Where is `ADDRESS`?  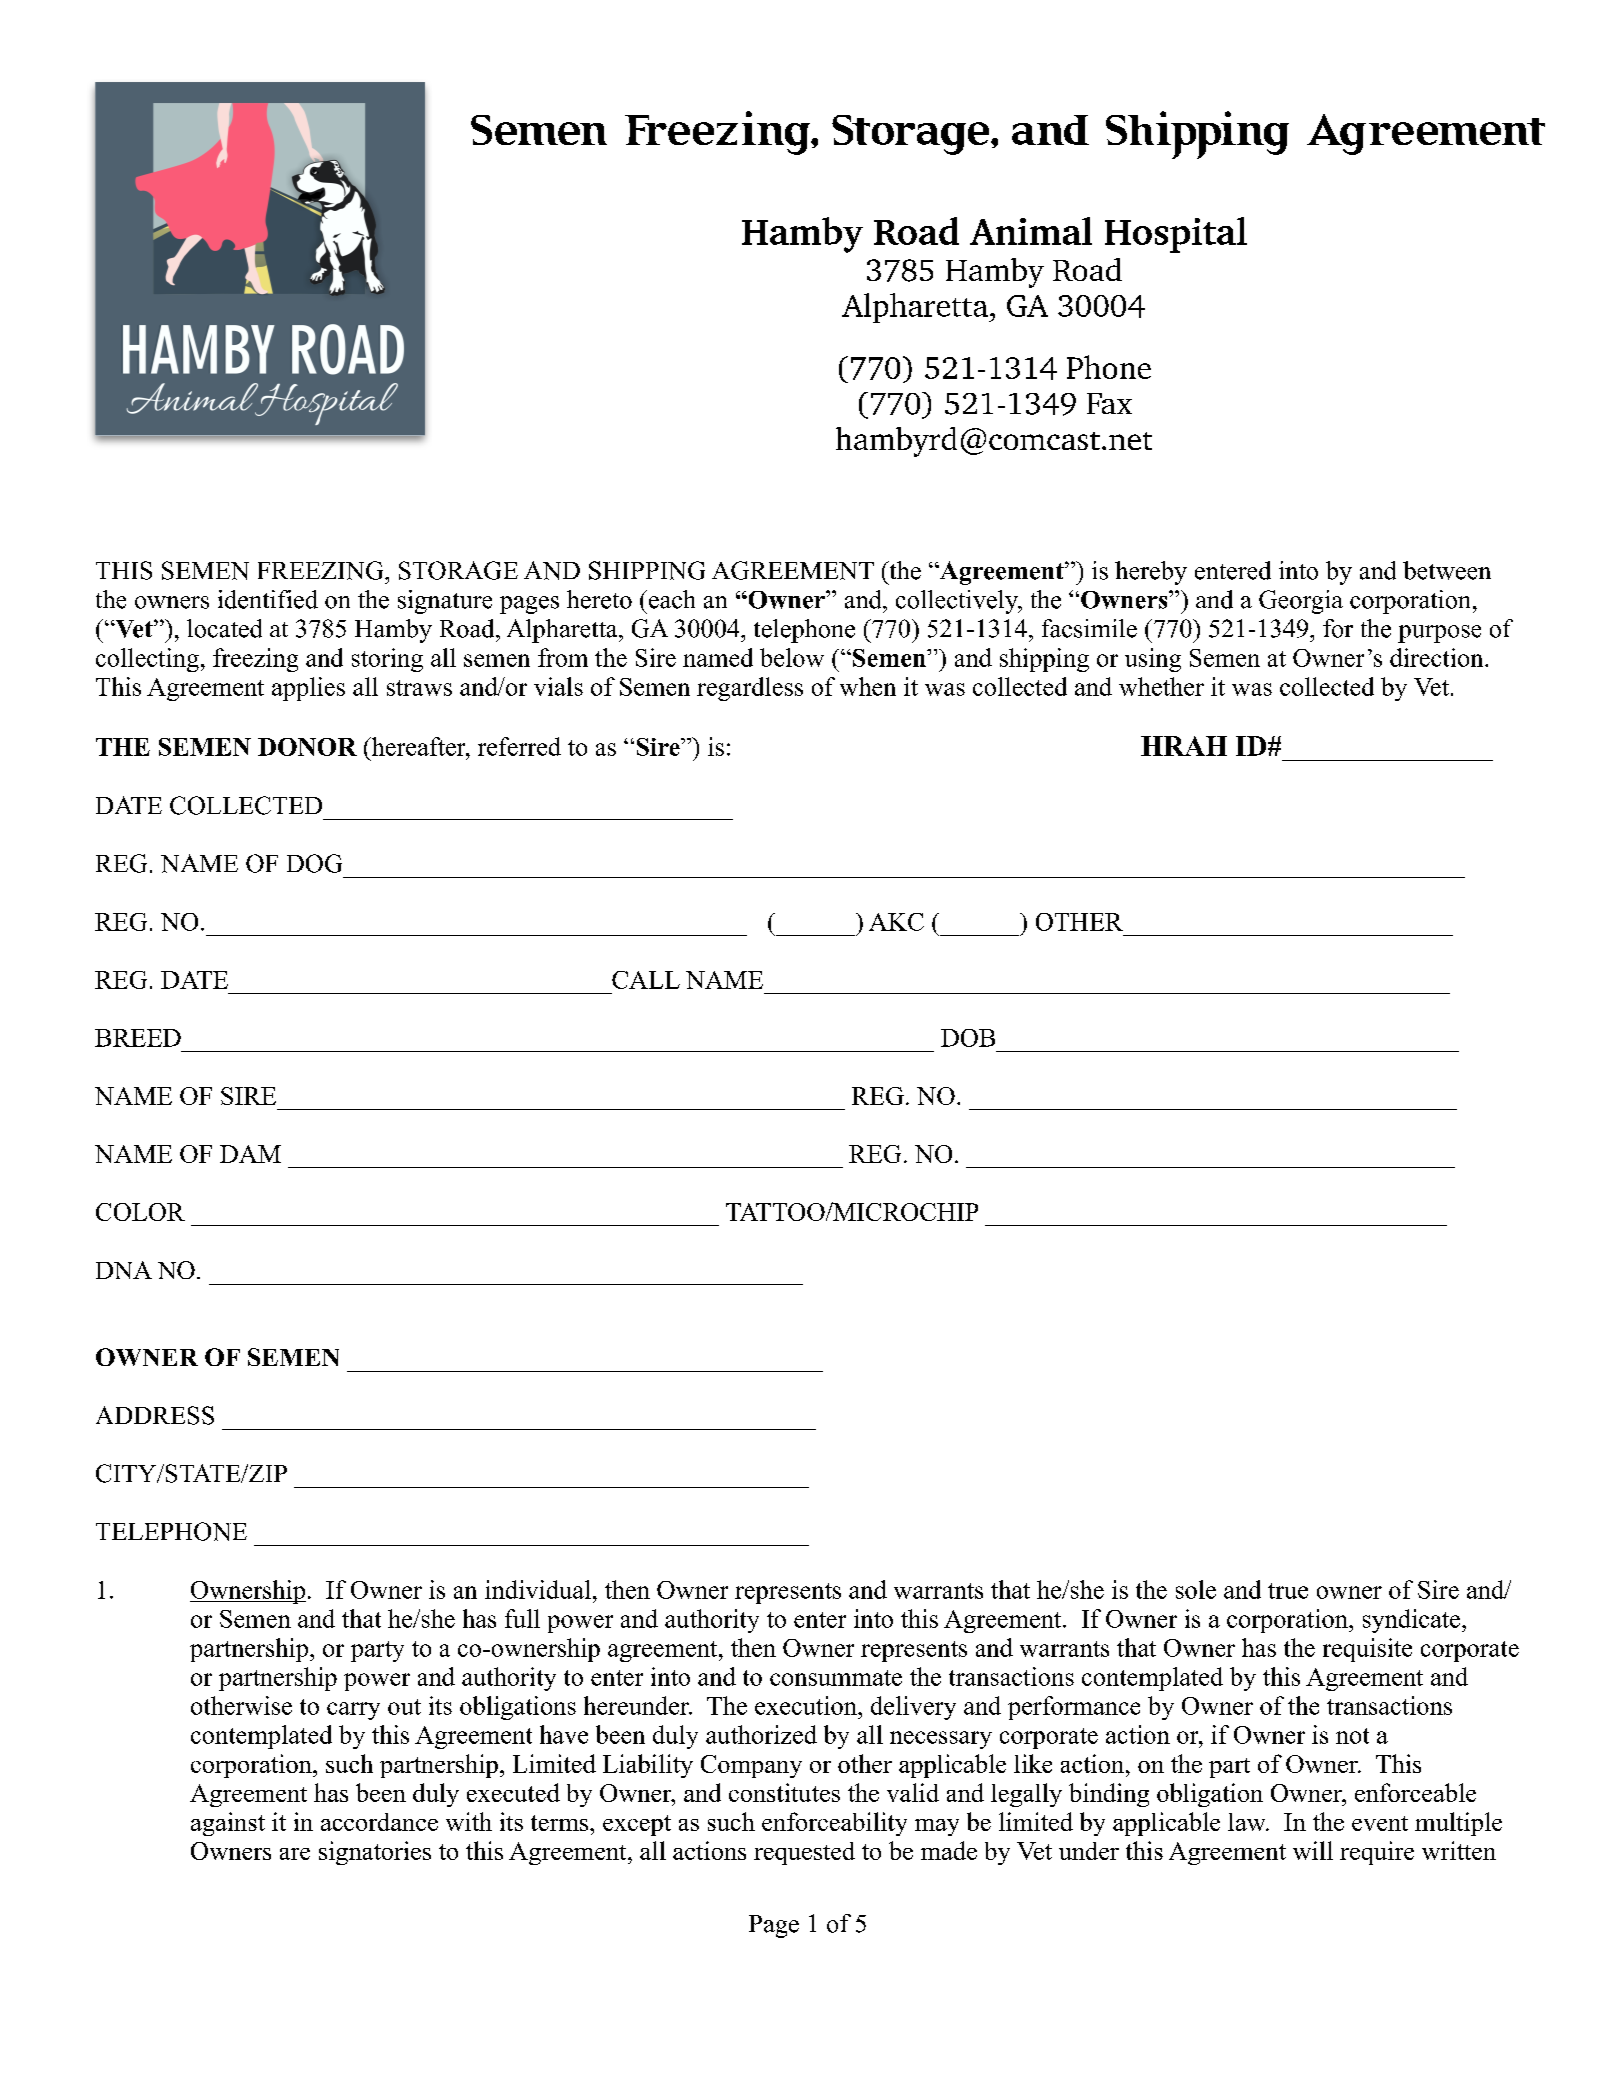 ADDRESS is located at coordinates (155, 1415).
